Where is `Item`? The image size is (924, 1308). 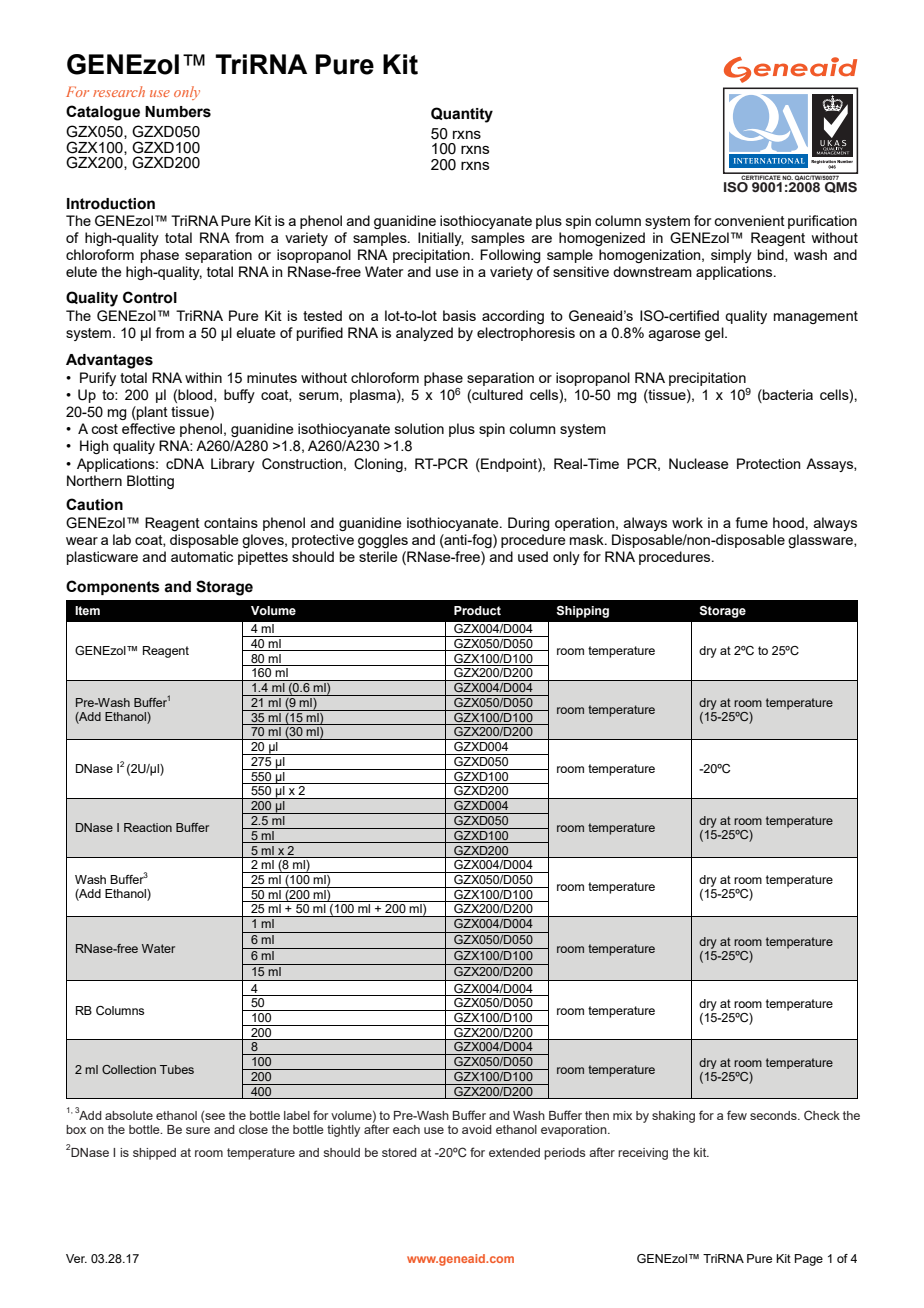
Item is located at coordinates (87, 610).
